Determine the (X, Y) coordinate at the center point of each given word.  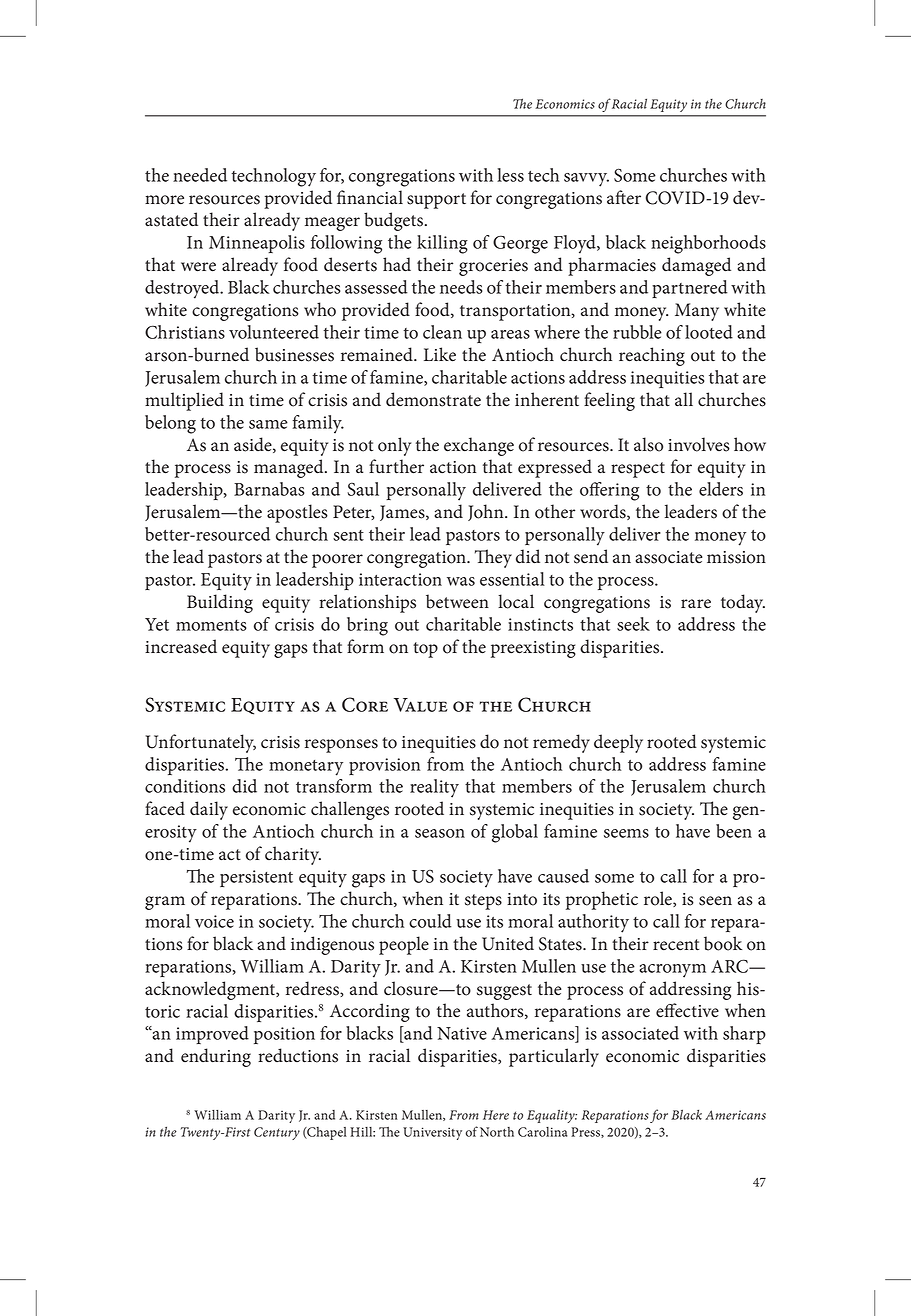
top (425, 650)
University (432, 1133)
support (436, 201)
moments (211, 625)
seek (633, 624)
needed (200, 175)
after (624, 197)
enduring (216, 1057)
